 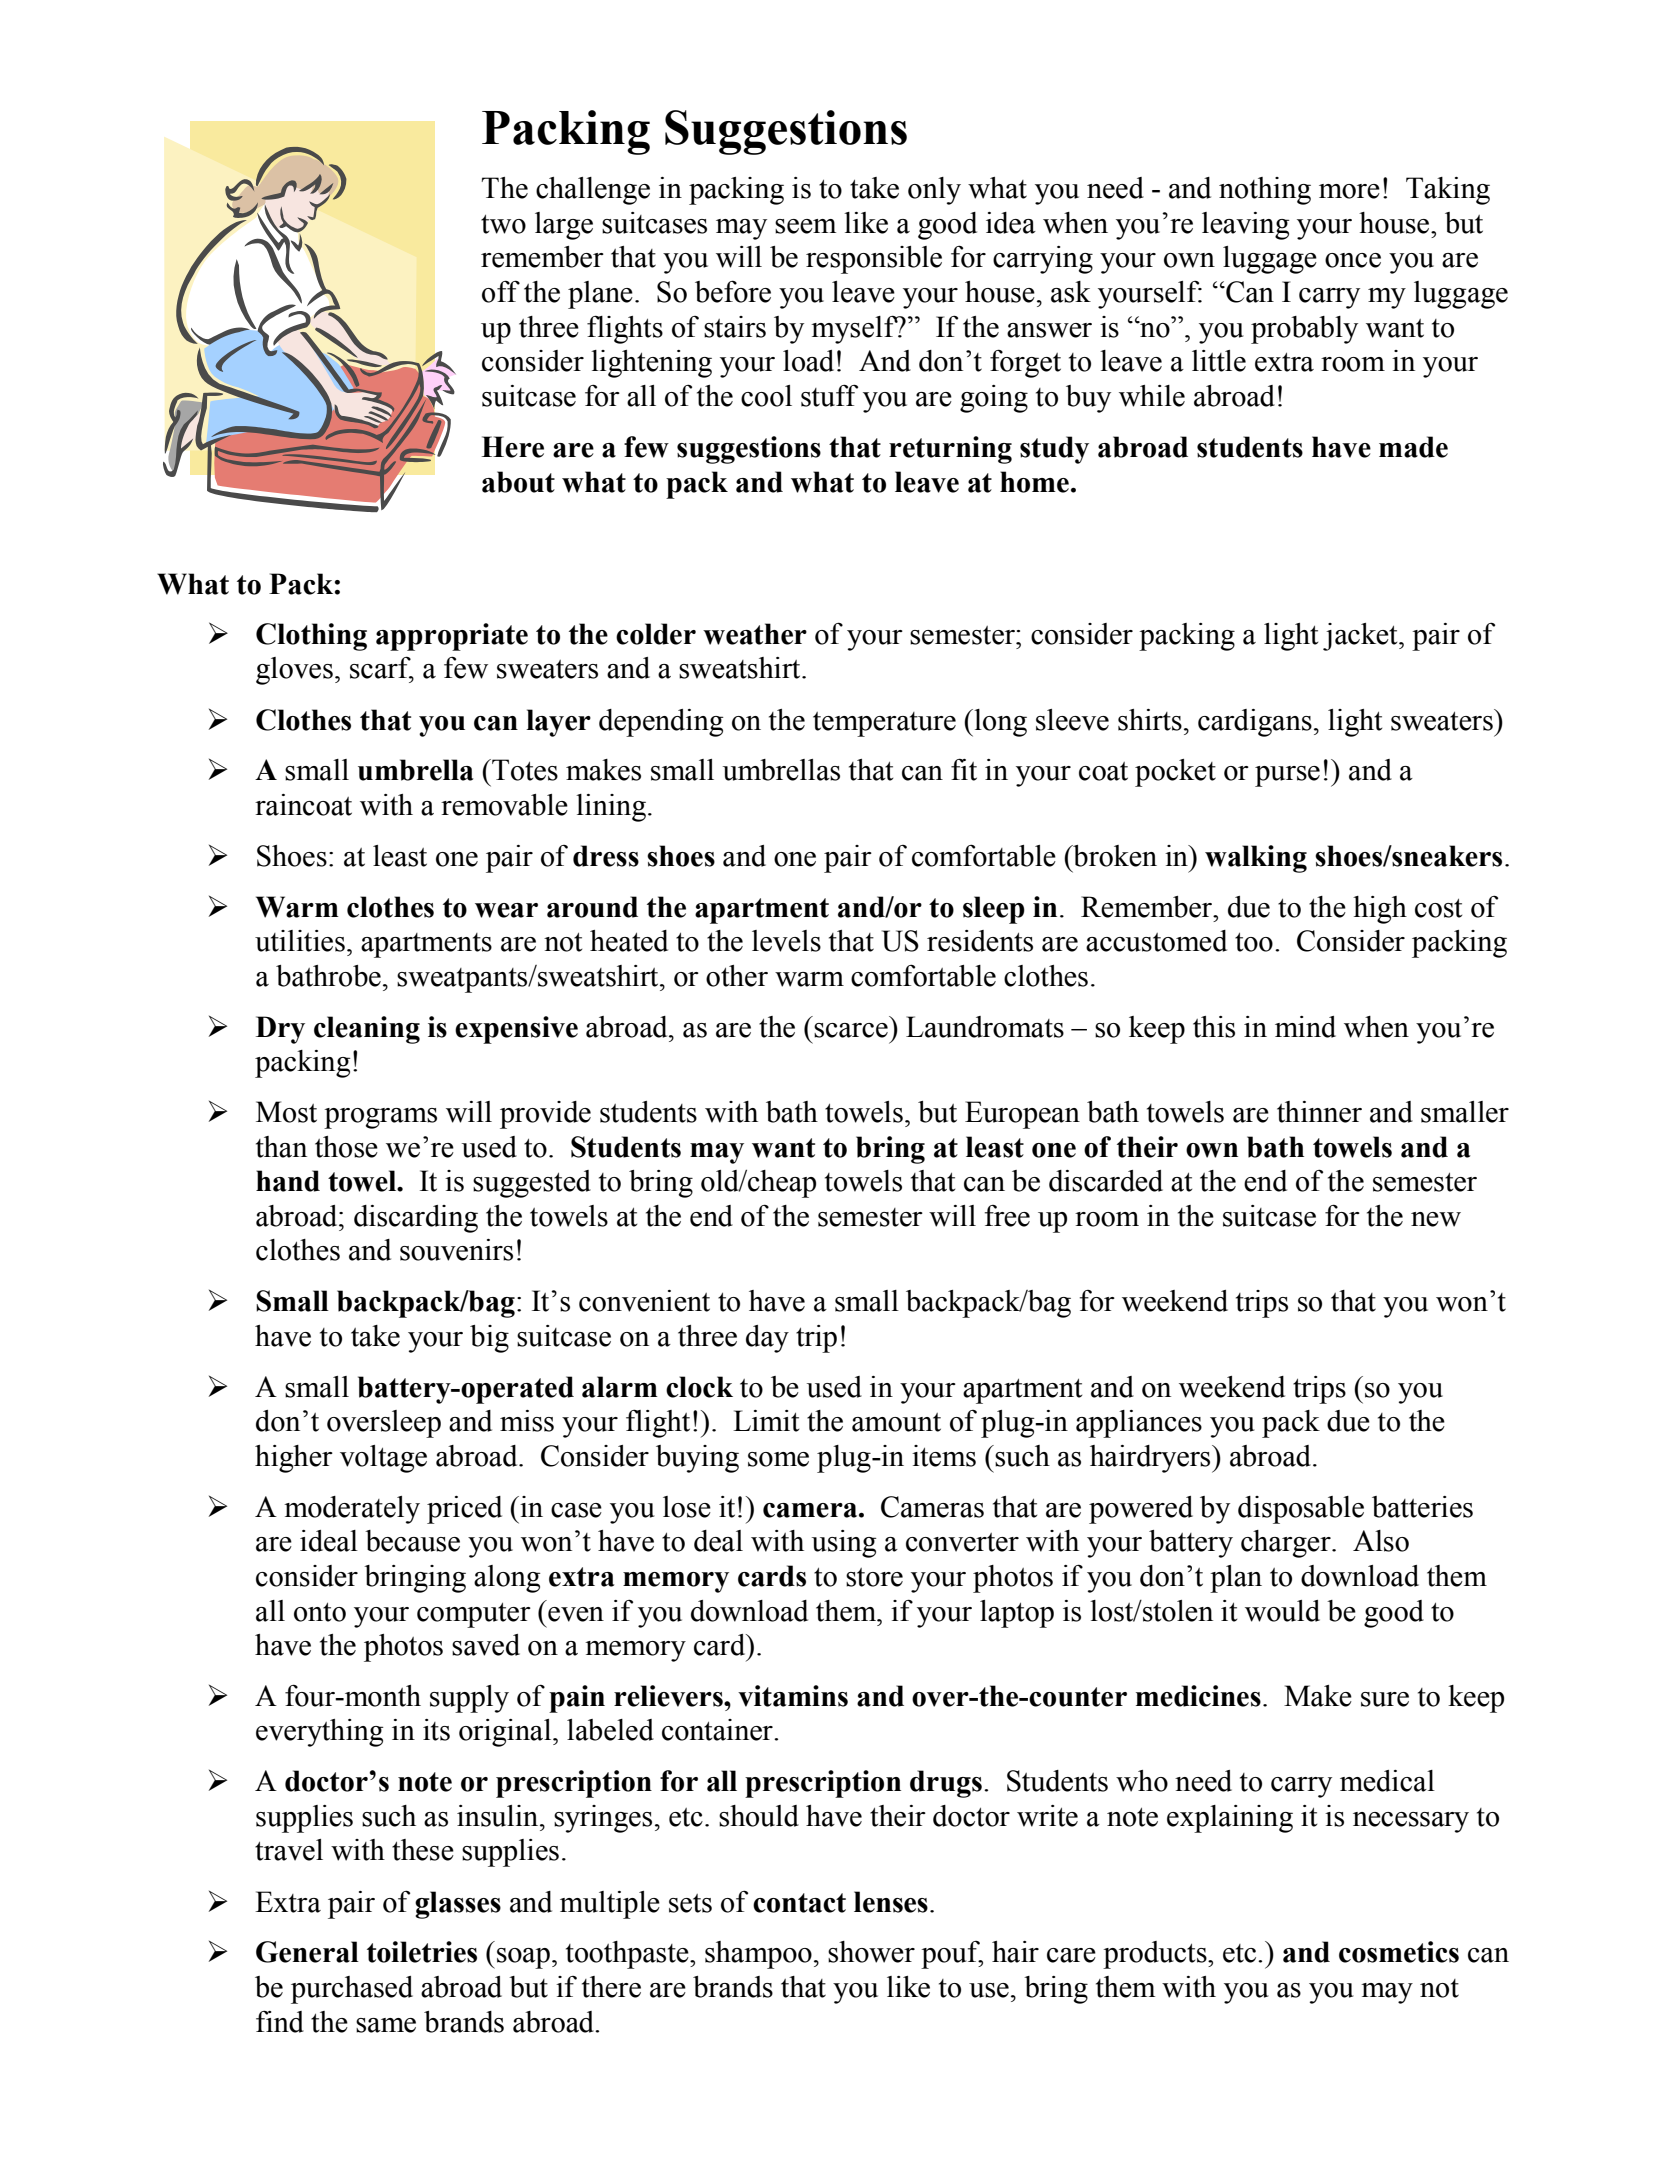 What do you see at coordinates (1399, 1952) in the image?
I see `cosmetics` at bounding box center [1399, 1952].
